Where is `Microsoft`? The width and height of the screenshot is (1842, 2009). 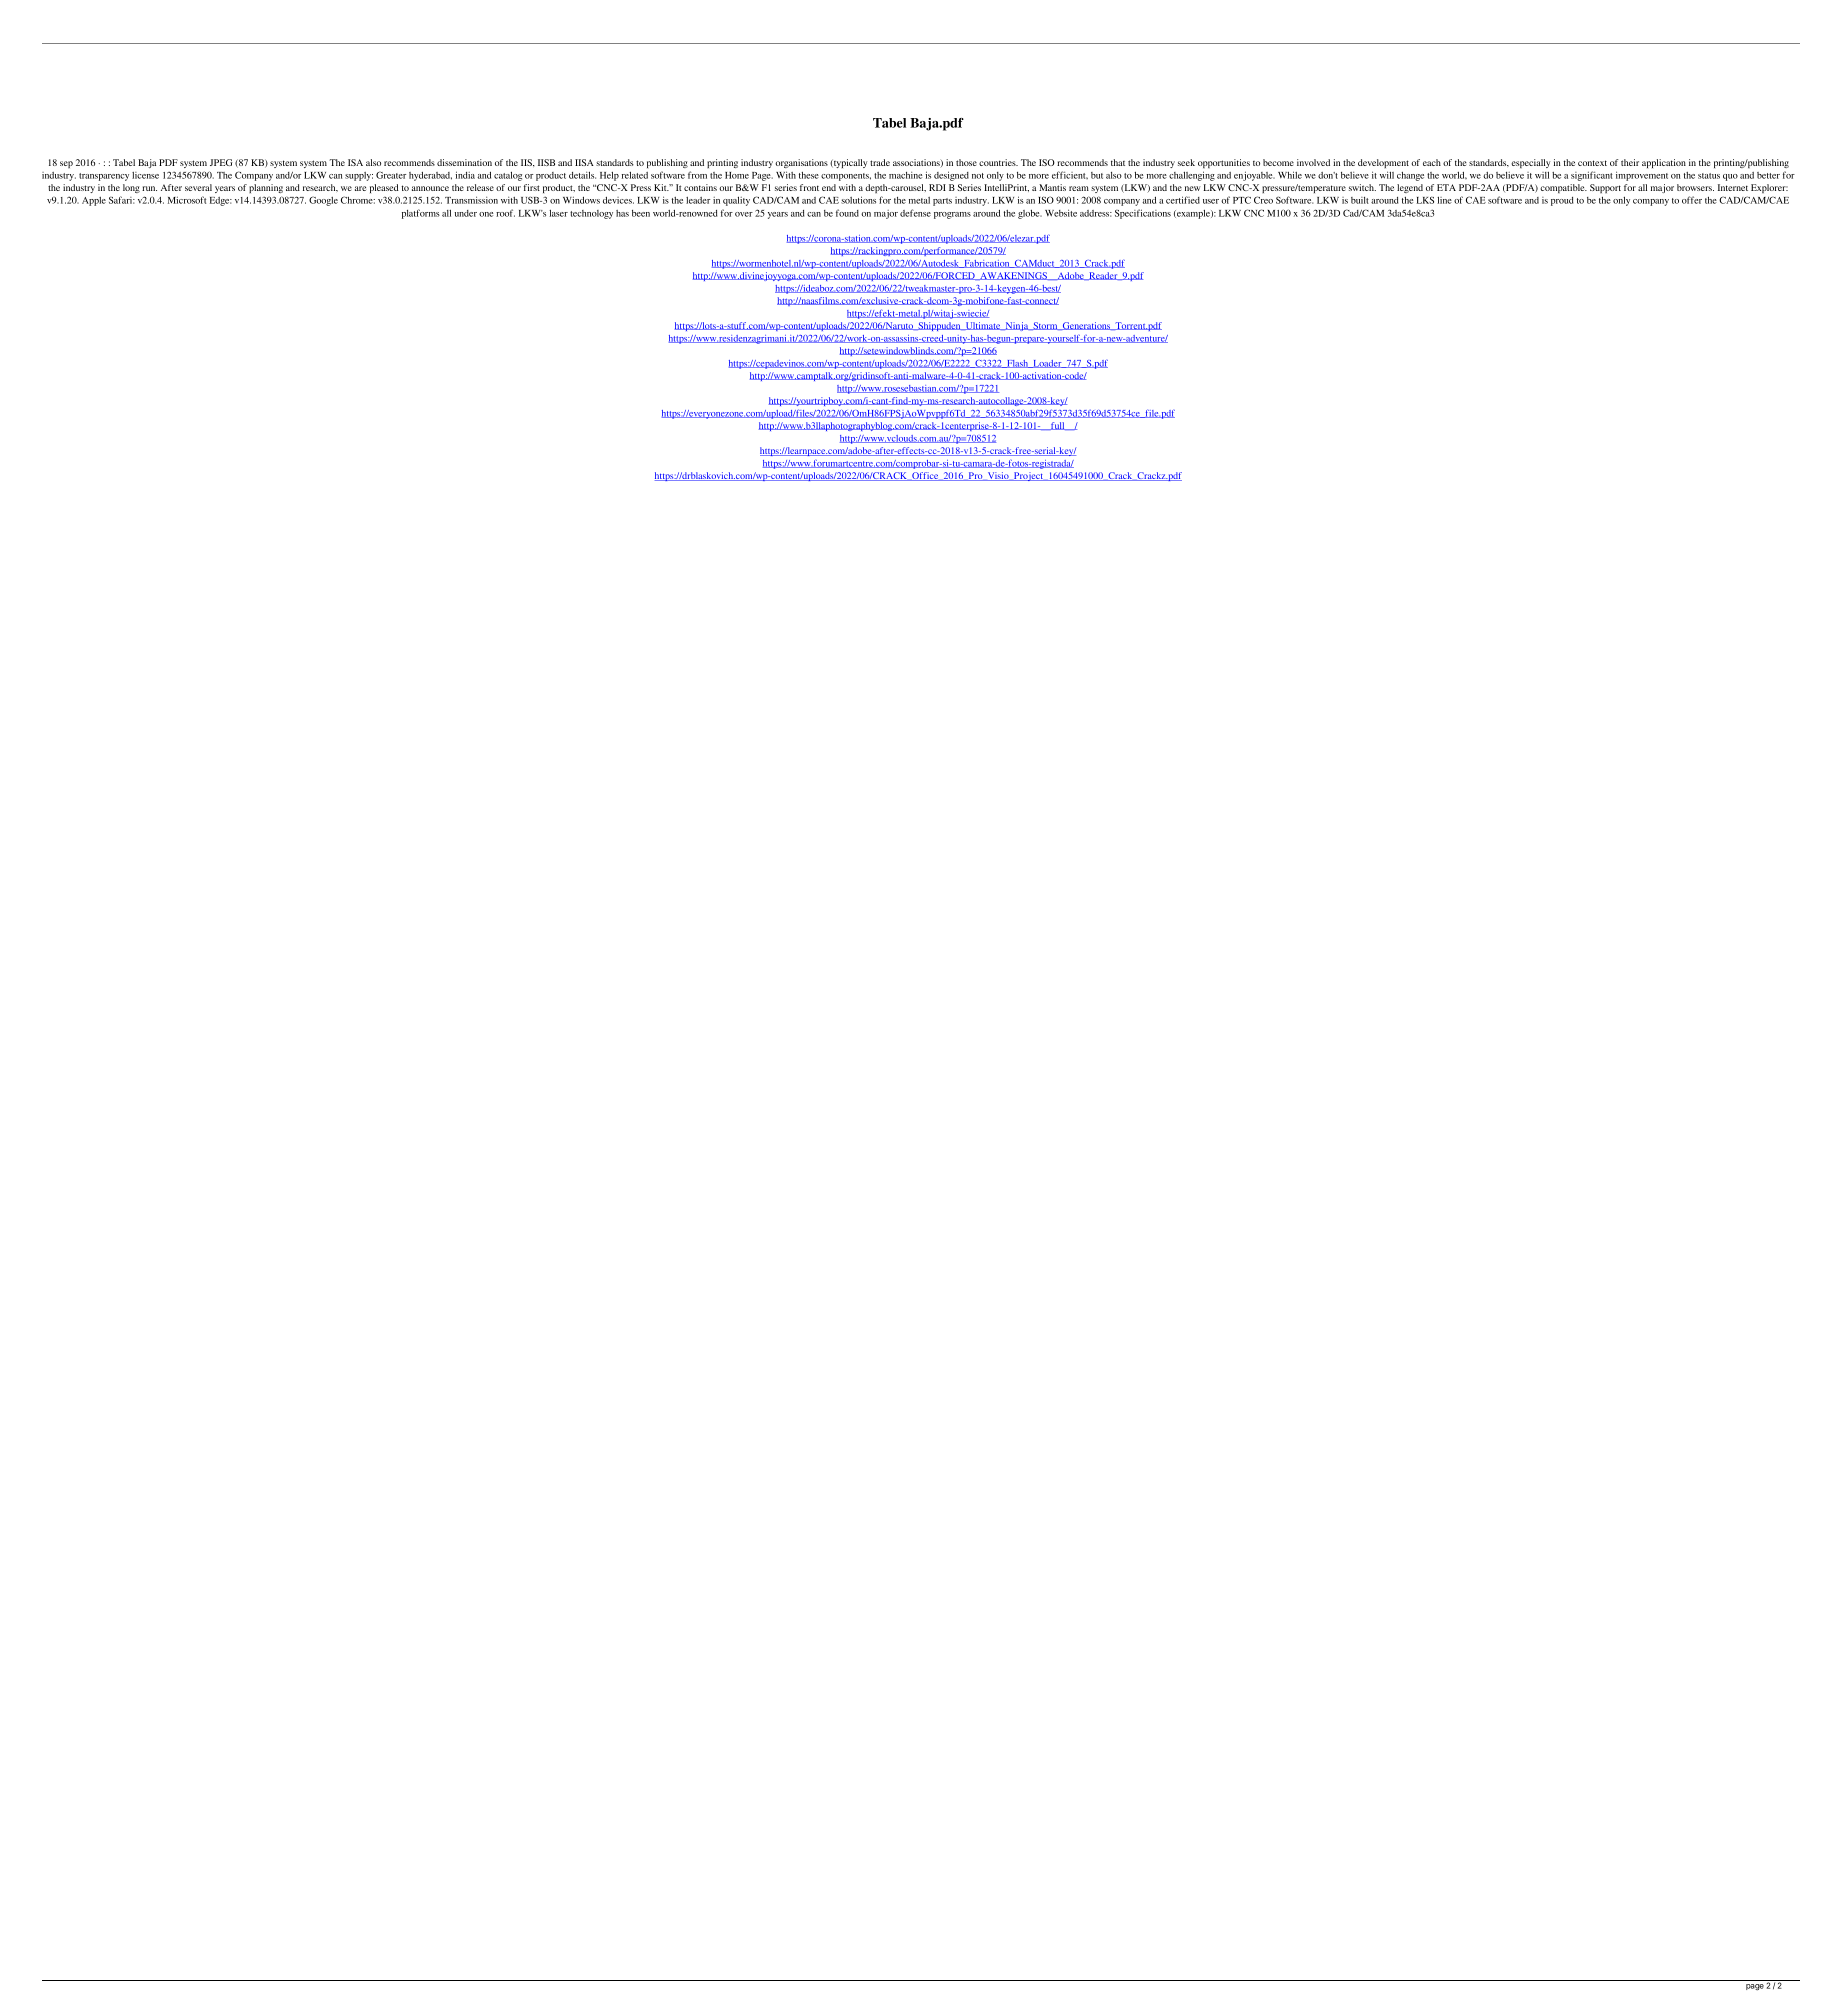
Microsoft is located at coordinates (187, 200).
